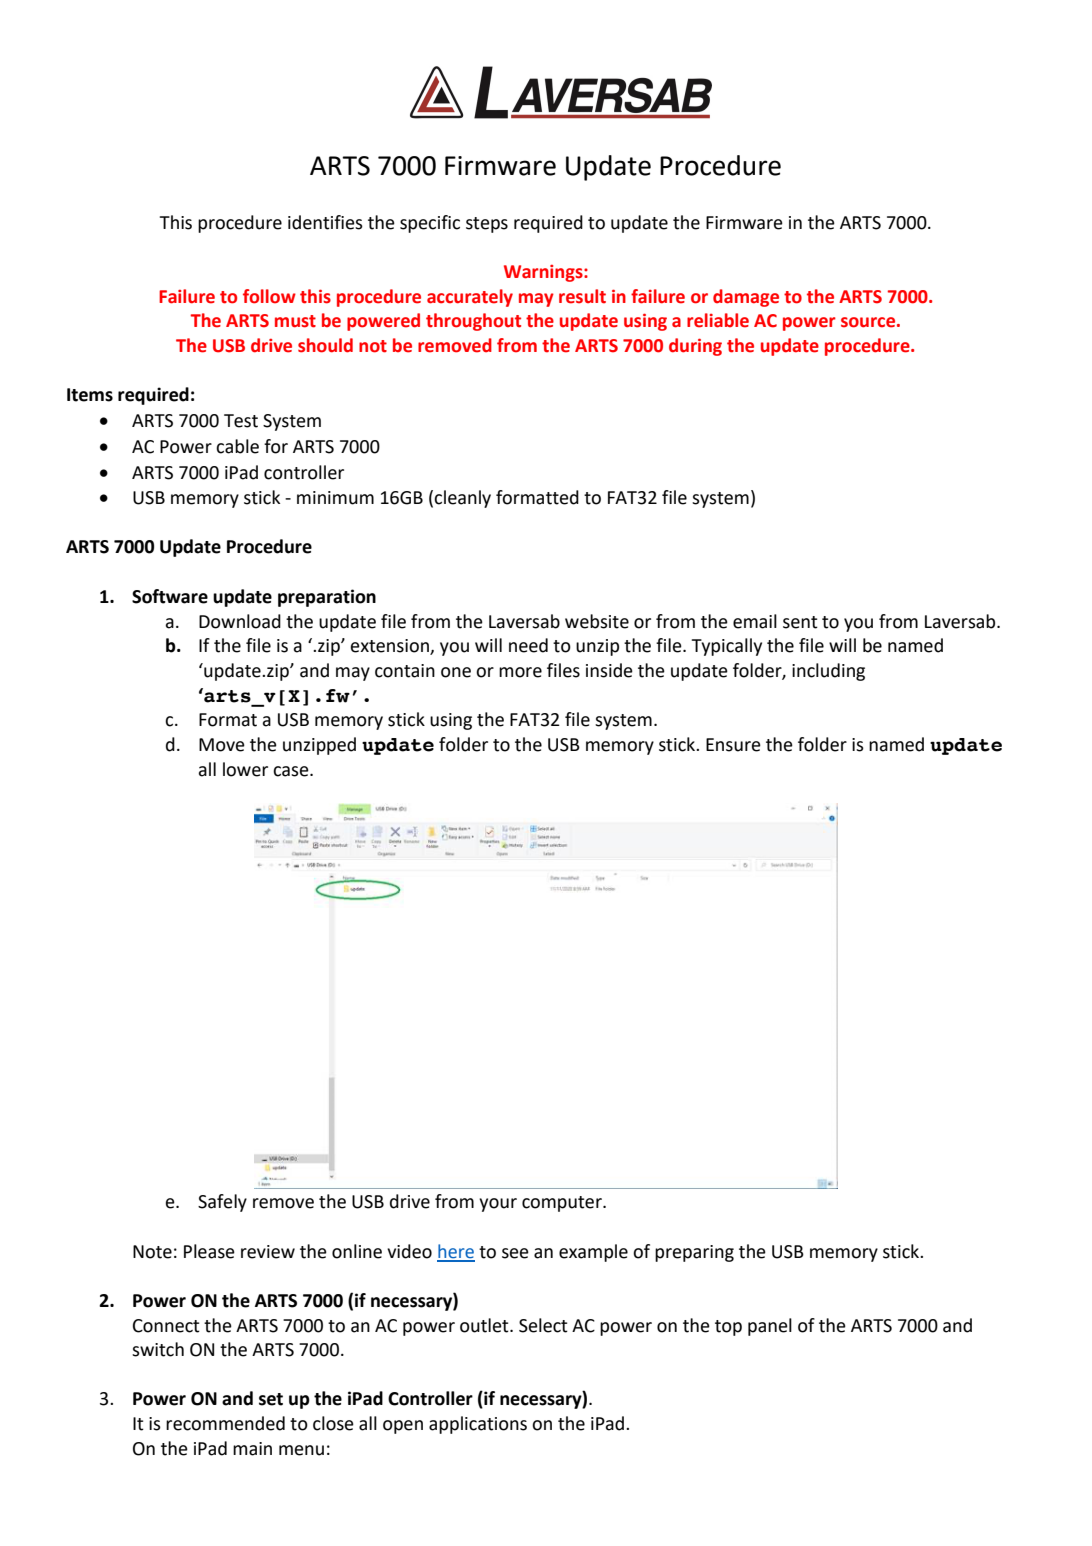  I want to click on applications, so click(478, 1425).
